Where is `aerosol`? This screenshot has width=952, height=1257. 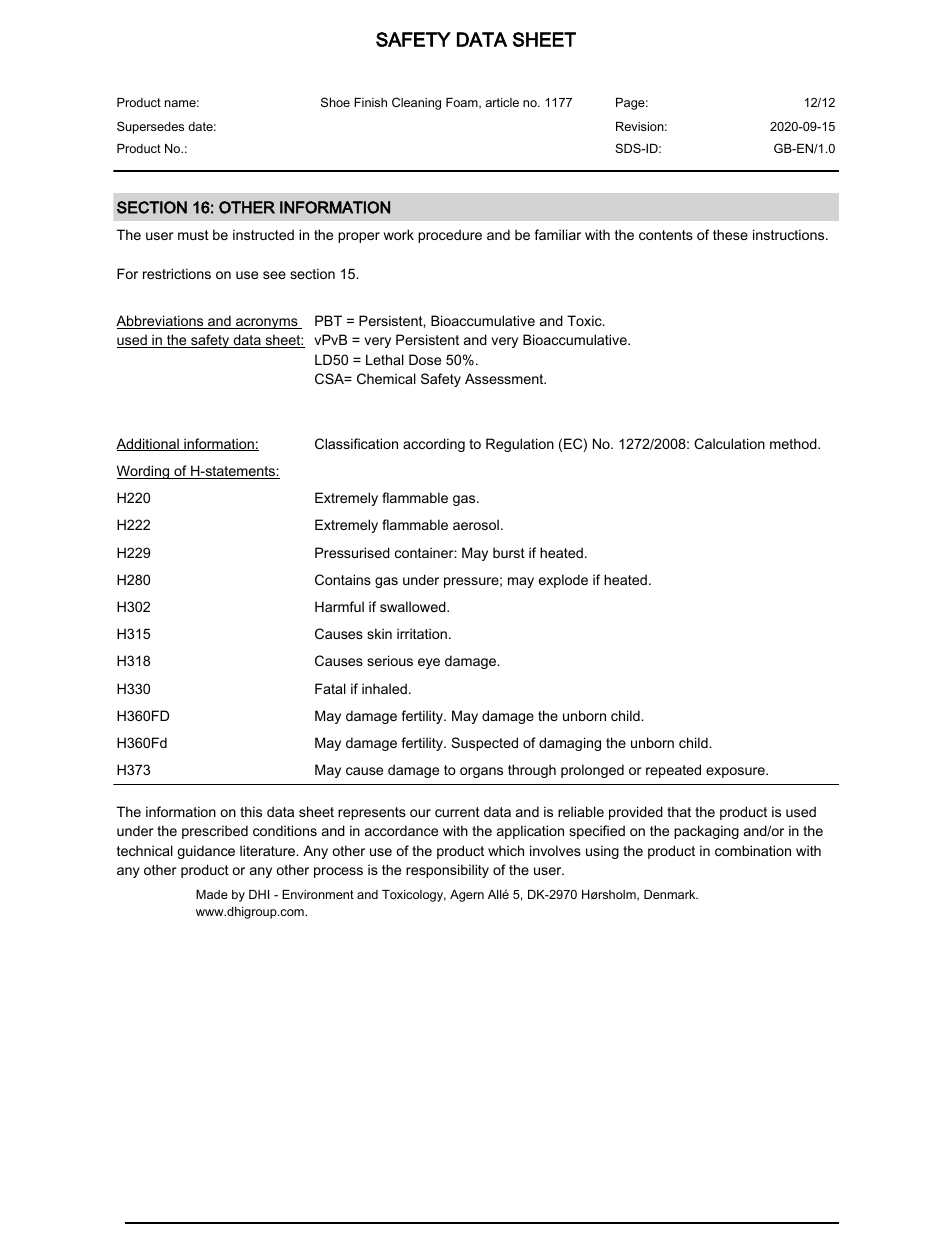
aerosol is located at coordinates (476, 524).
